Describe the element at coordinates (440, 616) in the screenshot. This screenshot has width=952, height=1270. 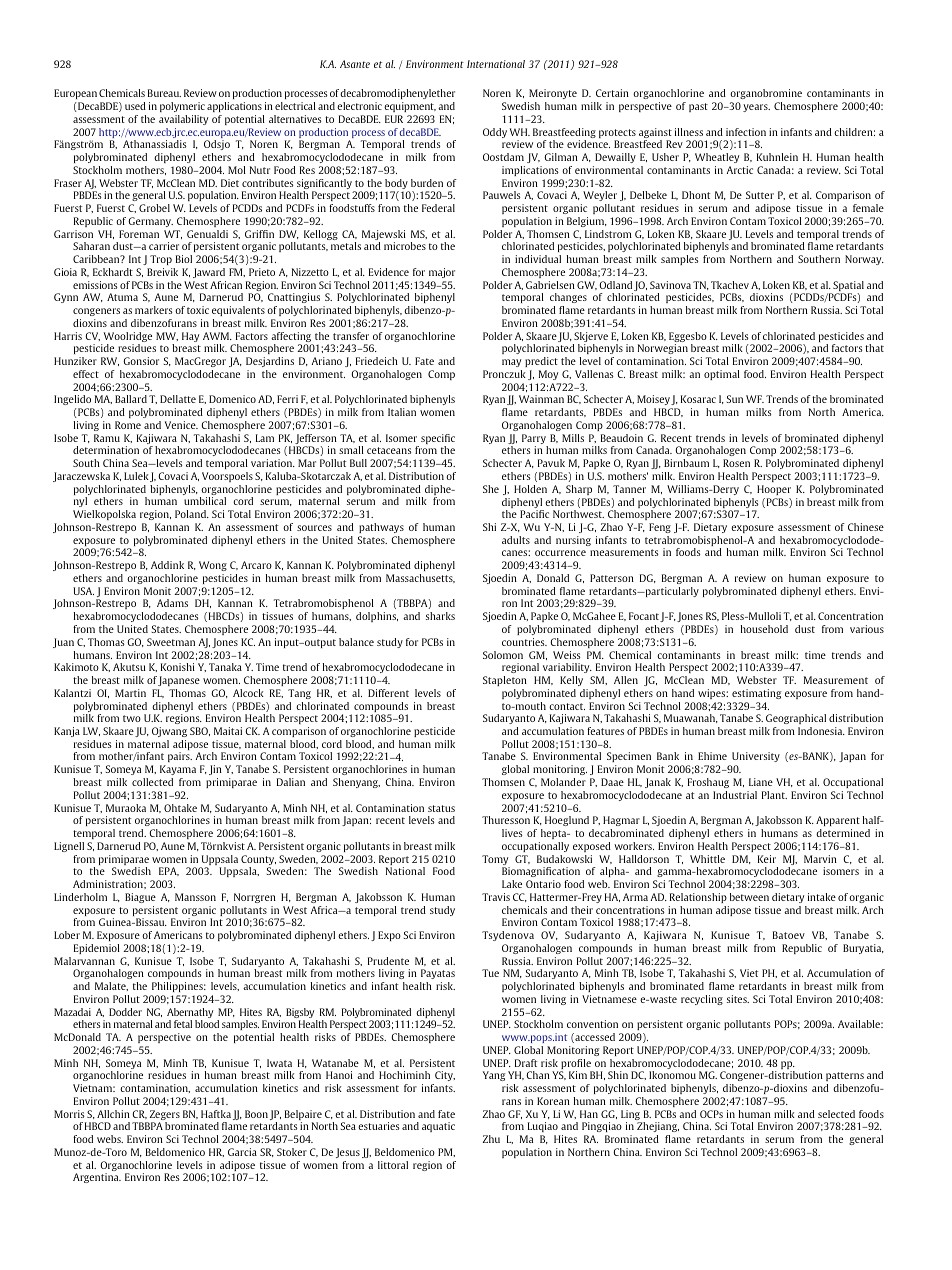
I see `sharks` at that location.
